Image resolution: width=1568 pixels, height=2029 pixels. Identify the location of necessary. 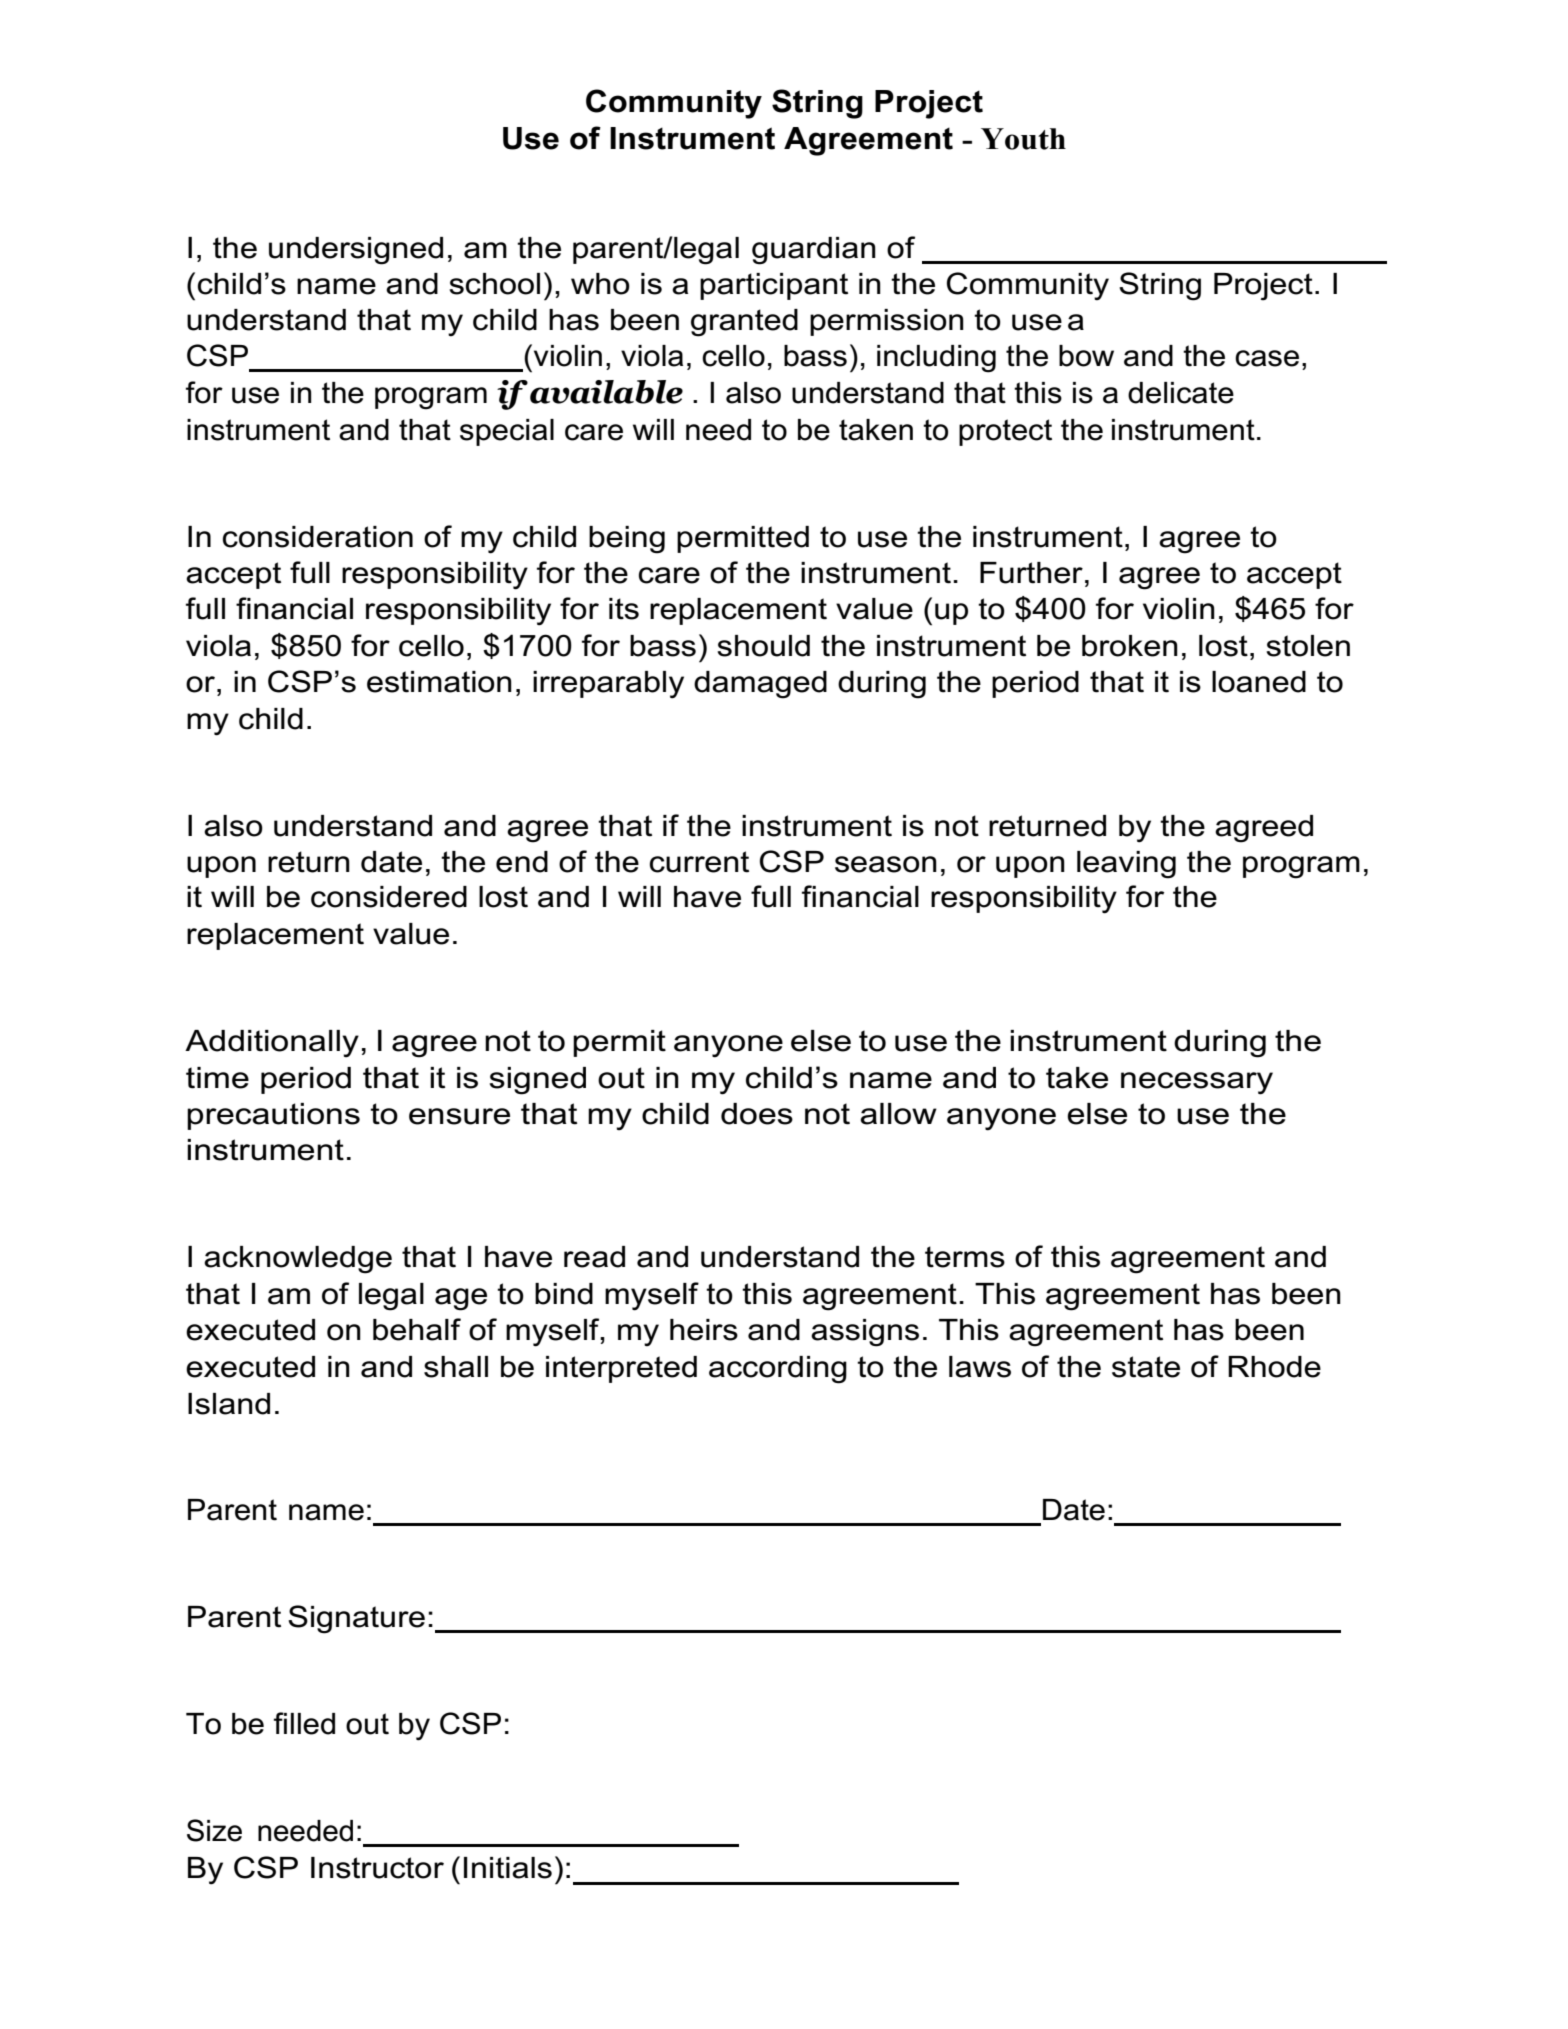
(1197, 1083).
